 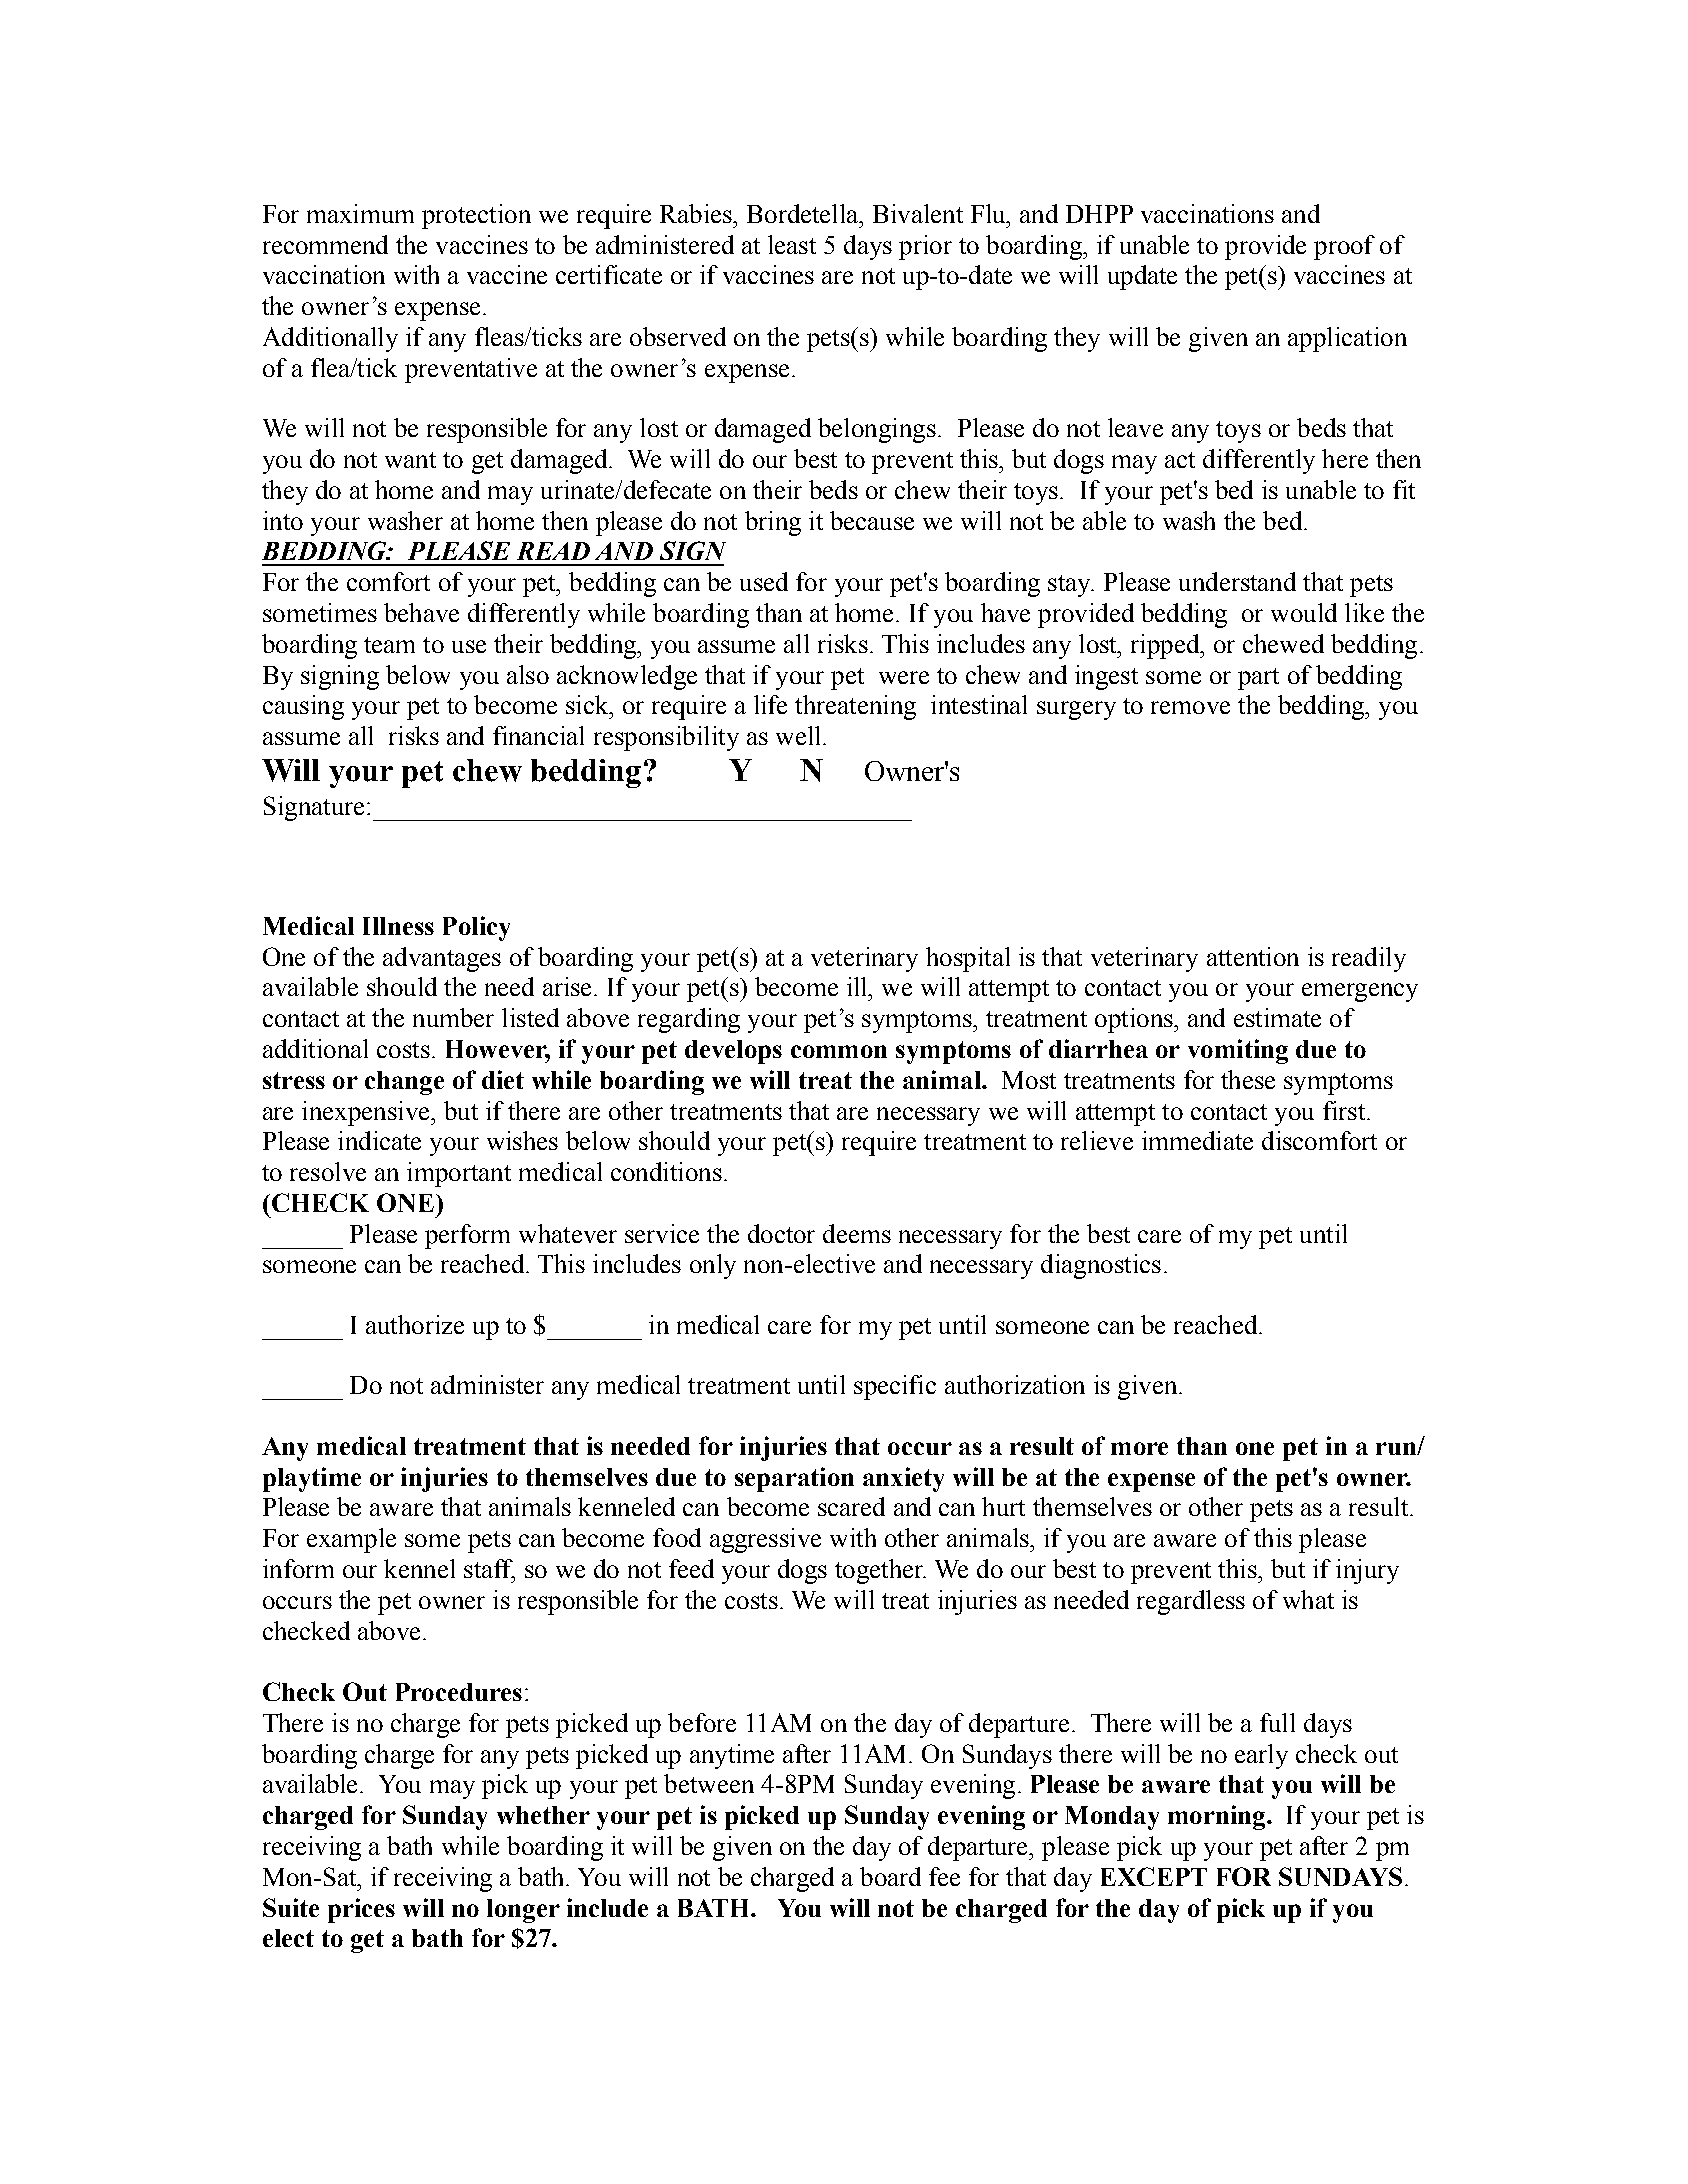 What do you see at coordinates (1190, 707) in the screenshot?
I see `remove` at bounding box center [1190, 707].
